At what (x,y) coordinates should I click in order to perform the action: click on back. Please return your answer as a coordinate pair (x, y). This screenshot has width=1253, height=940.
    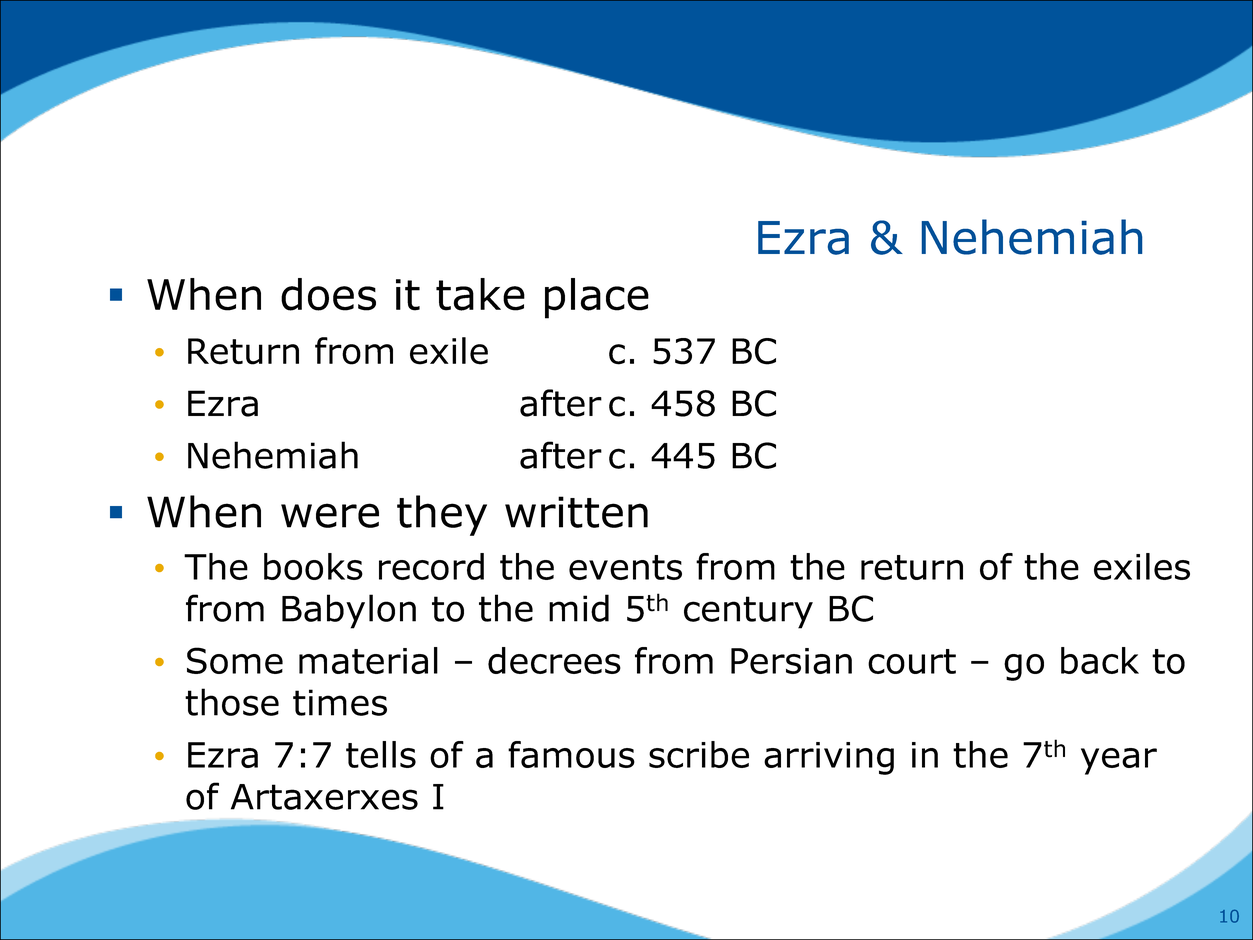
    Looking at the image, I should click on (1100, 660).
